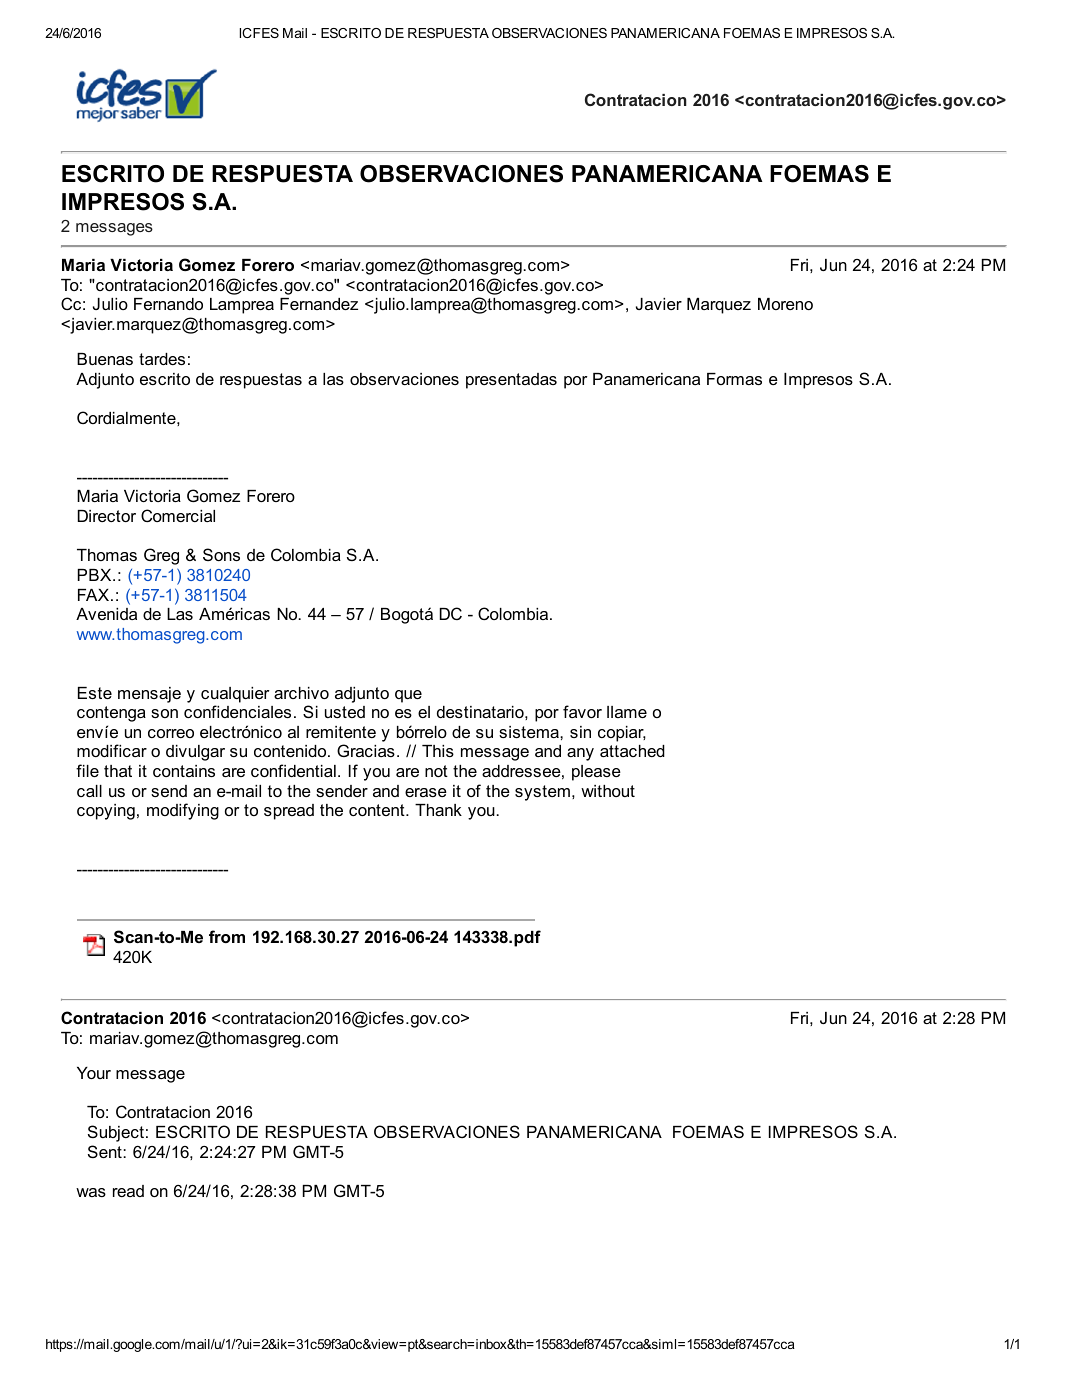 The height and width of the screenshot is (1379, 1066). What do you see at coordinates (94, 1073) in the screenshot?
I see `Your` at bounding box center [94, 1073].
